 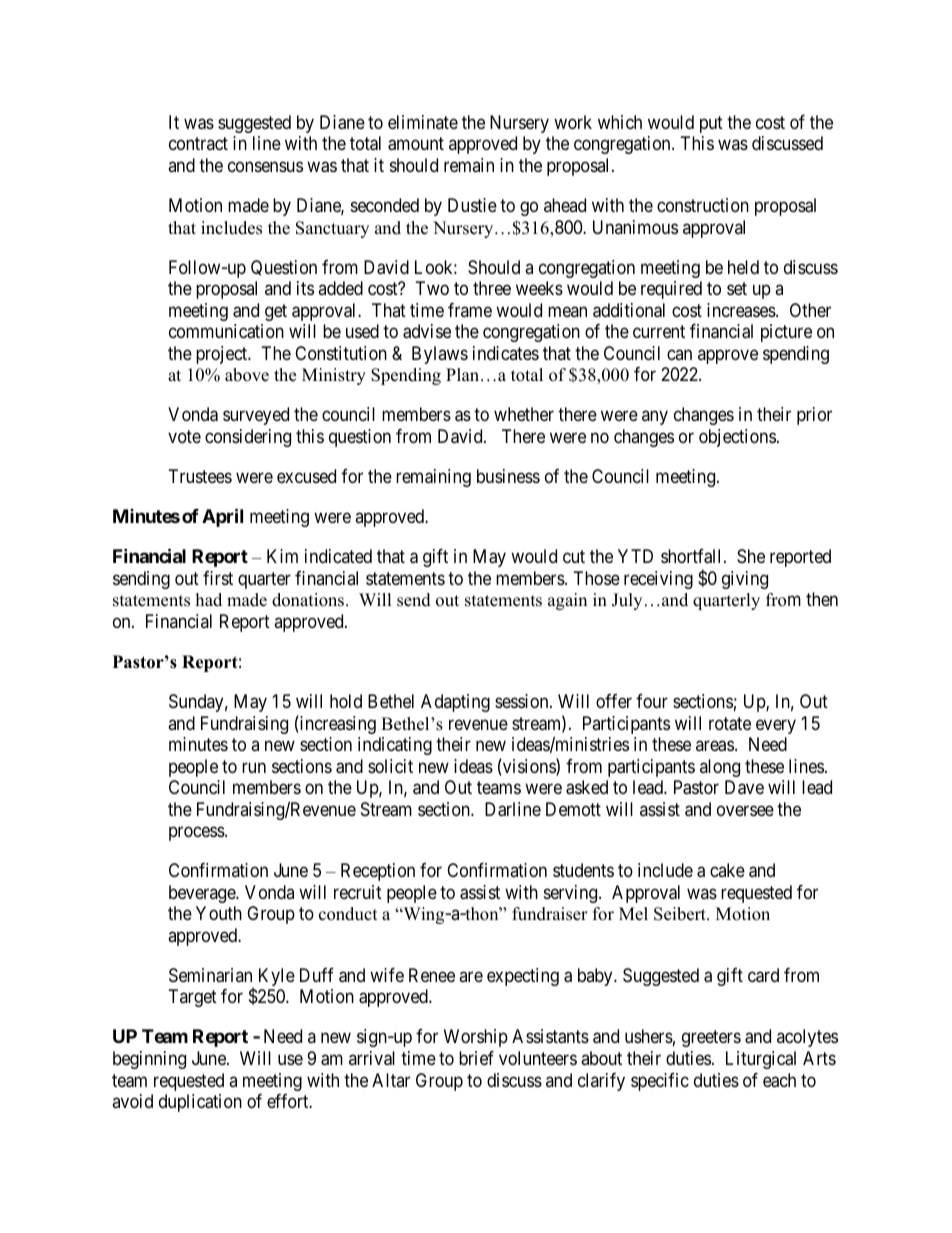 What do you see at coordinates (378, 872) in the screenshot?
I see `Reception` at bounding box center [378, 872].
